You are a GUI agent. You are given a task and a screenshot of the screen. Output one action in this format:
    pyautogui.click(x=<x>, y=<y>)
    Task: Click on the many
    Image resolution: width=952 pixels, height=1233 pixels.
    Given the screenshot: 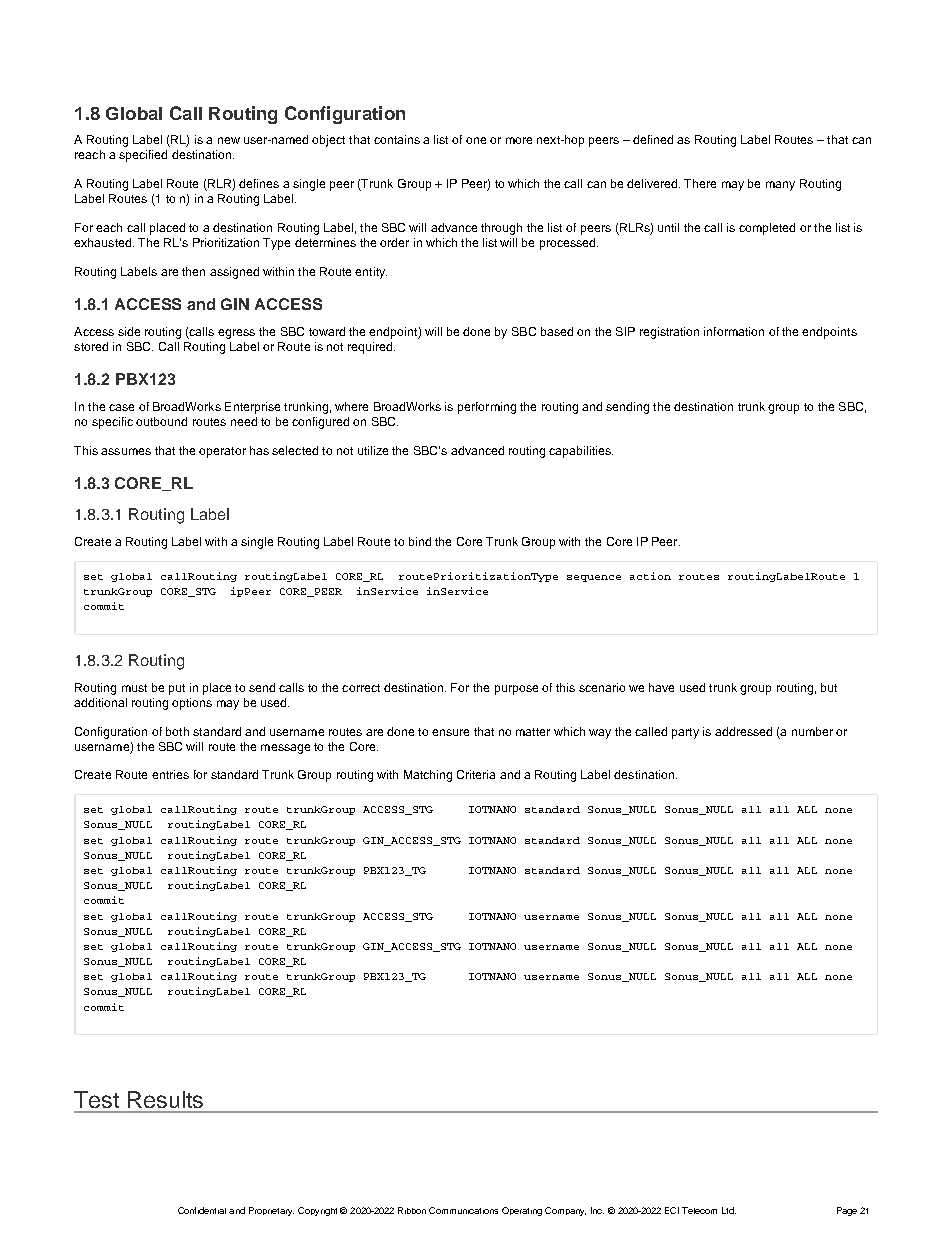 What is the action you would take?
    pyautogui.click(x=780, y=186)
